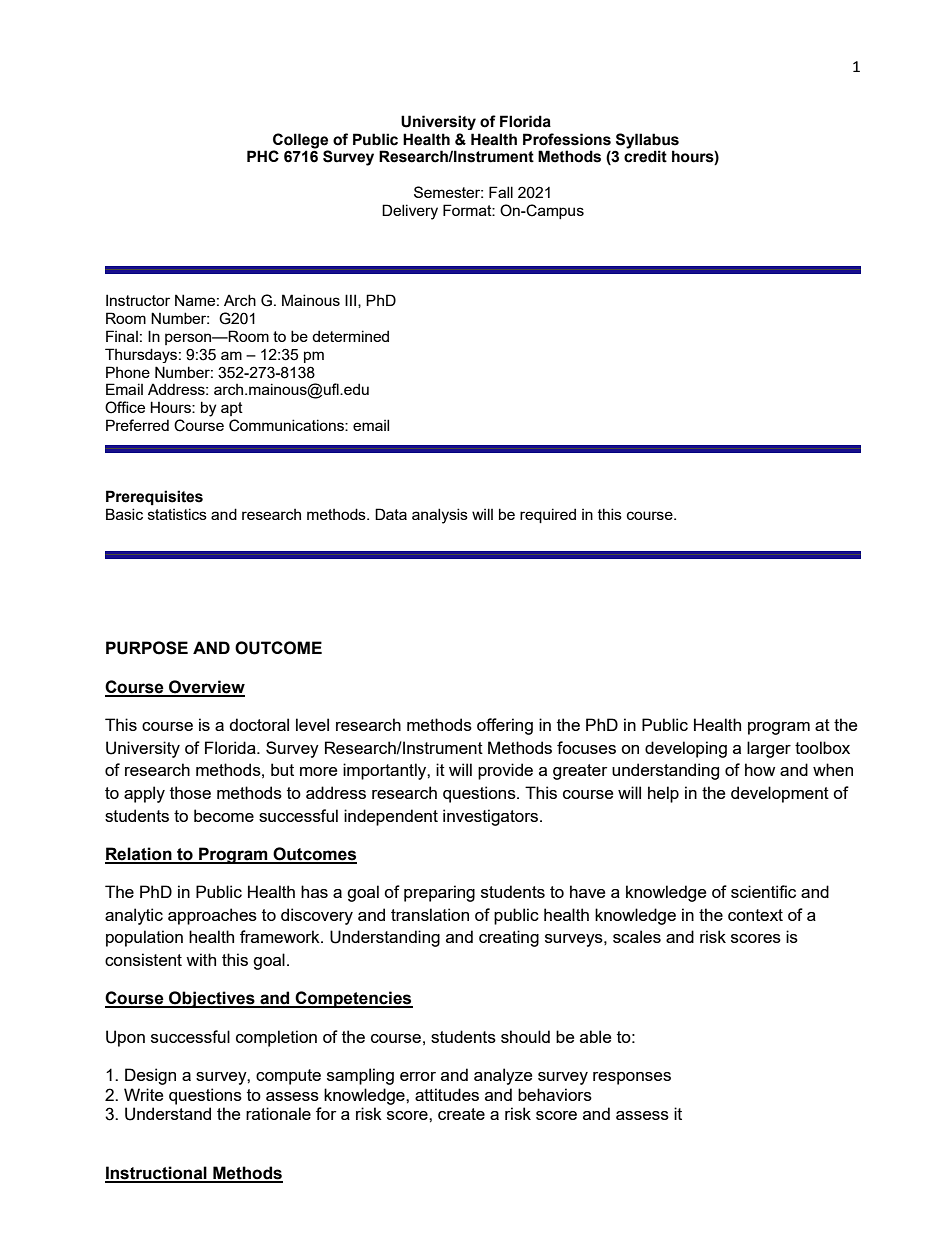  I want to click on create, so click(461, 1114).
